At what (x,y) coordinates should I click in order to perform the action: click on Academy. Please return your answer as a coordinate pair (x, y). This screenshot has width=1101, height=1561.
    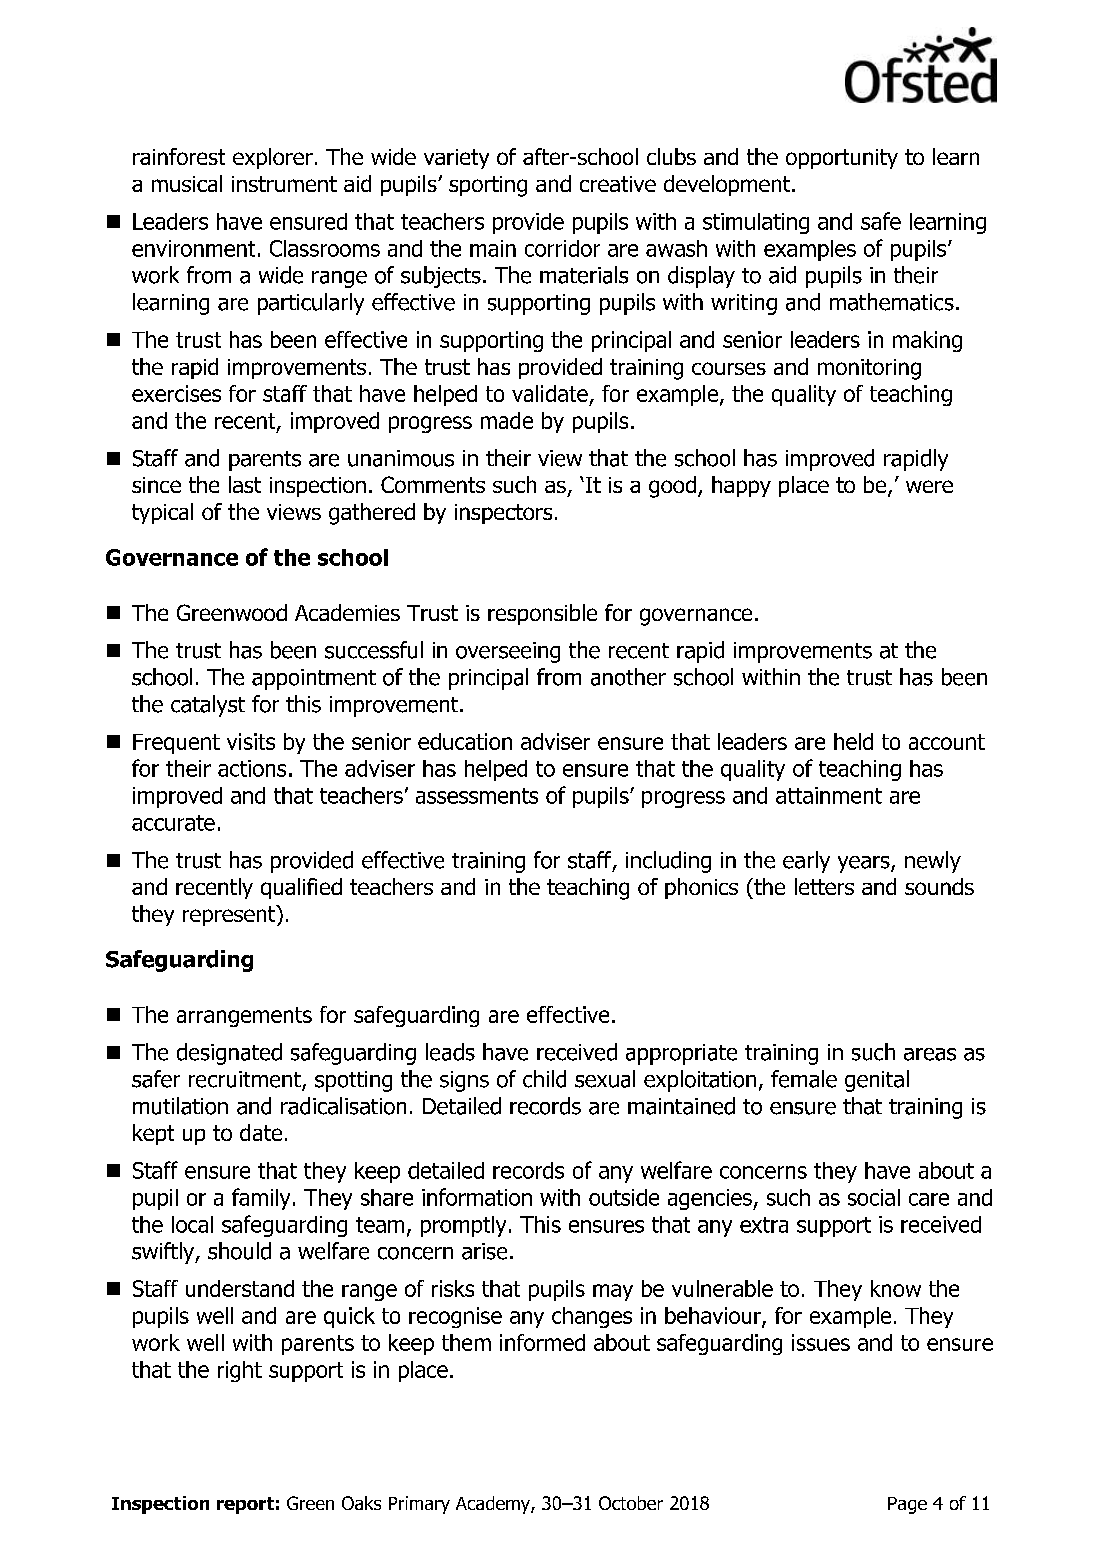
    Looking at the image, I should click on (494, 1505).
